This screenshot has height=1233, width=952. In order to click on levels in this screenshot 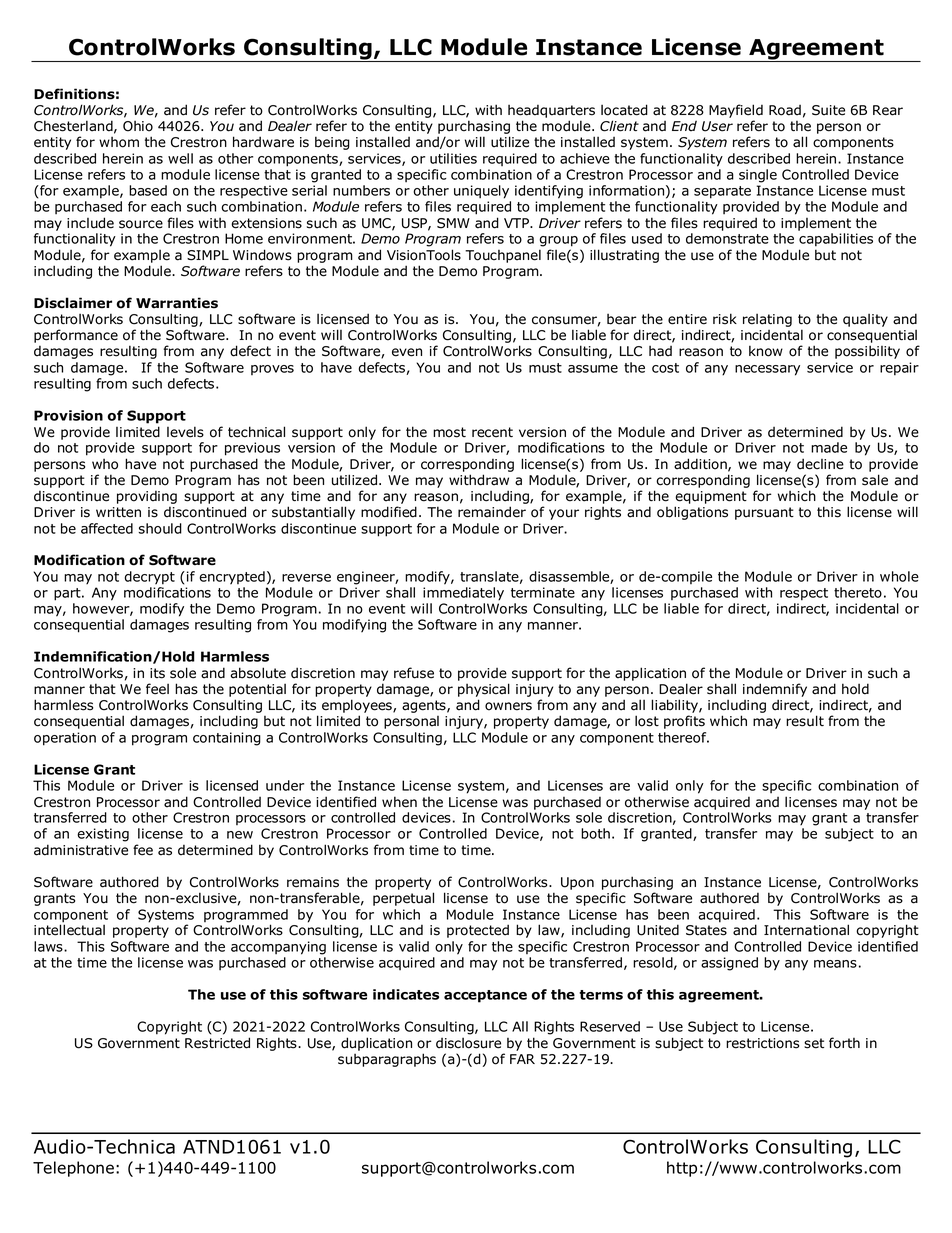, I will do `click(185, 432)`.
